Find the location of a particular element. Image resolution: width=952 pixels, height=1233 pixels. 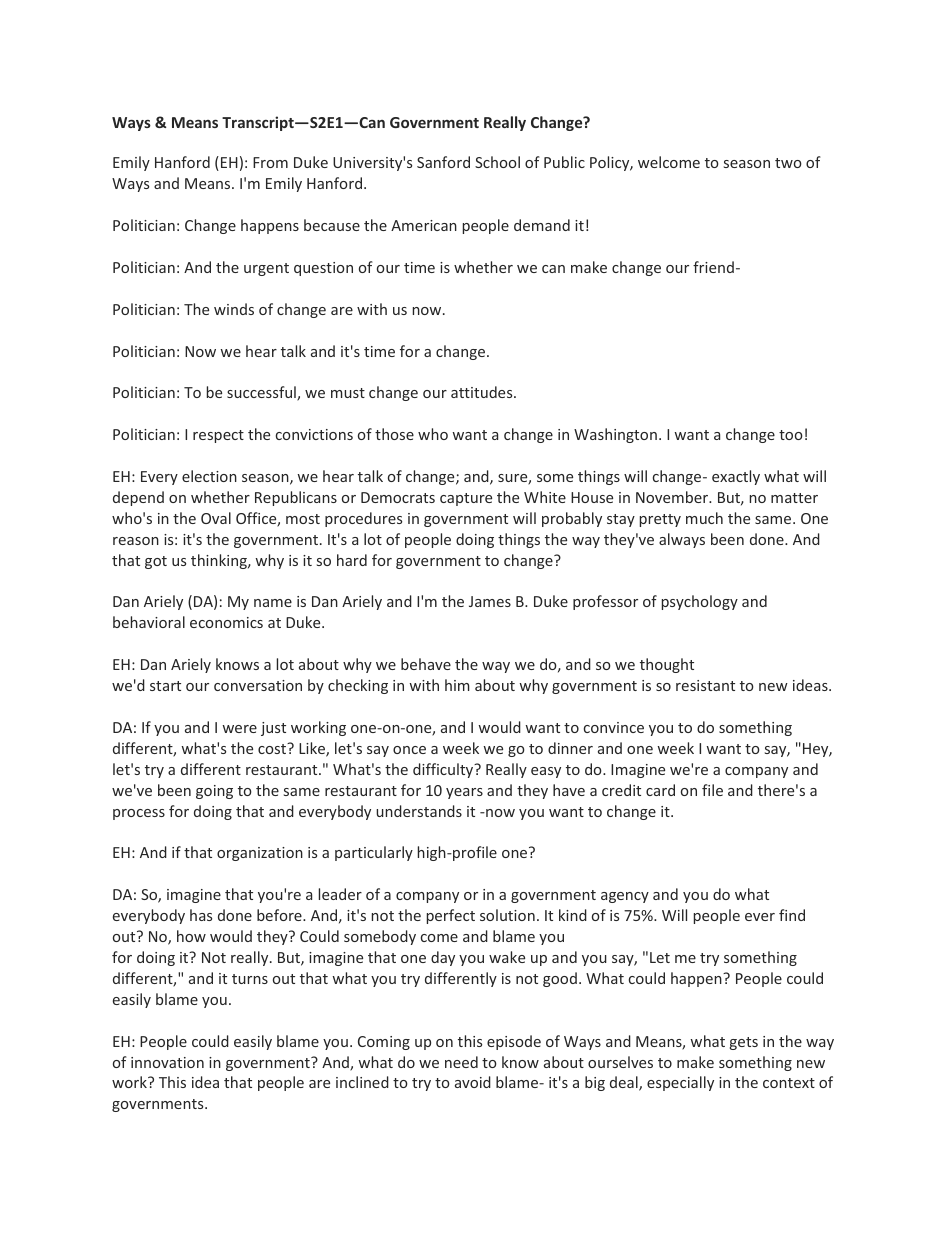

election is located at coordinates (209, 476).
